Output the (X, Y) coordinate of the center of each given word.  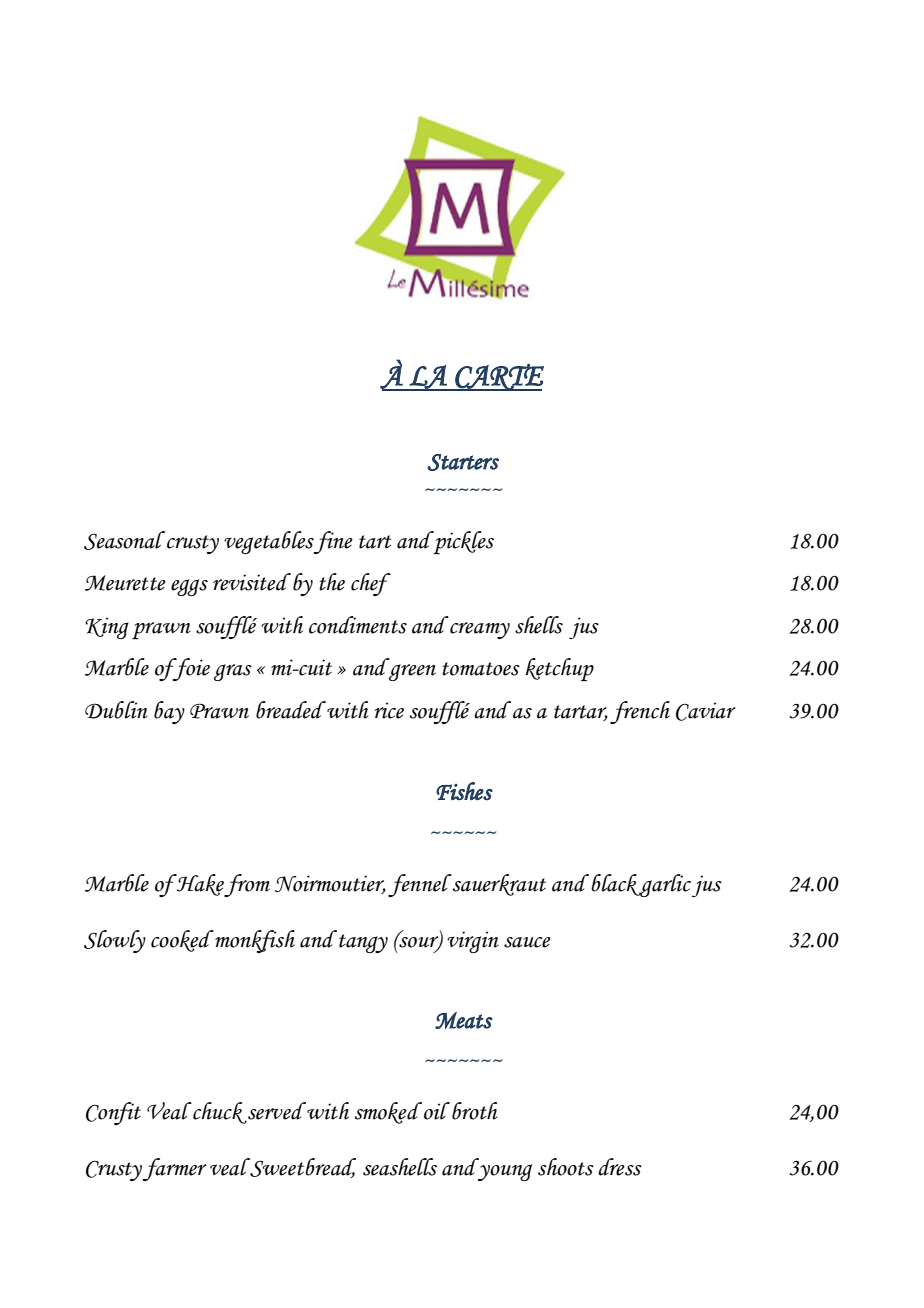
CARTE (498, 377)
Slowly (115, 941)
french (640, 712)
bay (169, 712)
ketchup (560, 669)
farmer (174, 1169)
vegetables (269, 542)
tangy (363, 943)
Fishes (464, 791)
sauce (527, 942)
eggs (189, 587)
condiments (358, 625)
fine (333, 542)
